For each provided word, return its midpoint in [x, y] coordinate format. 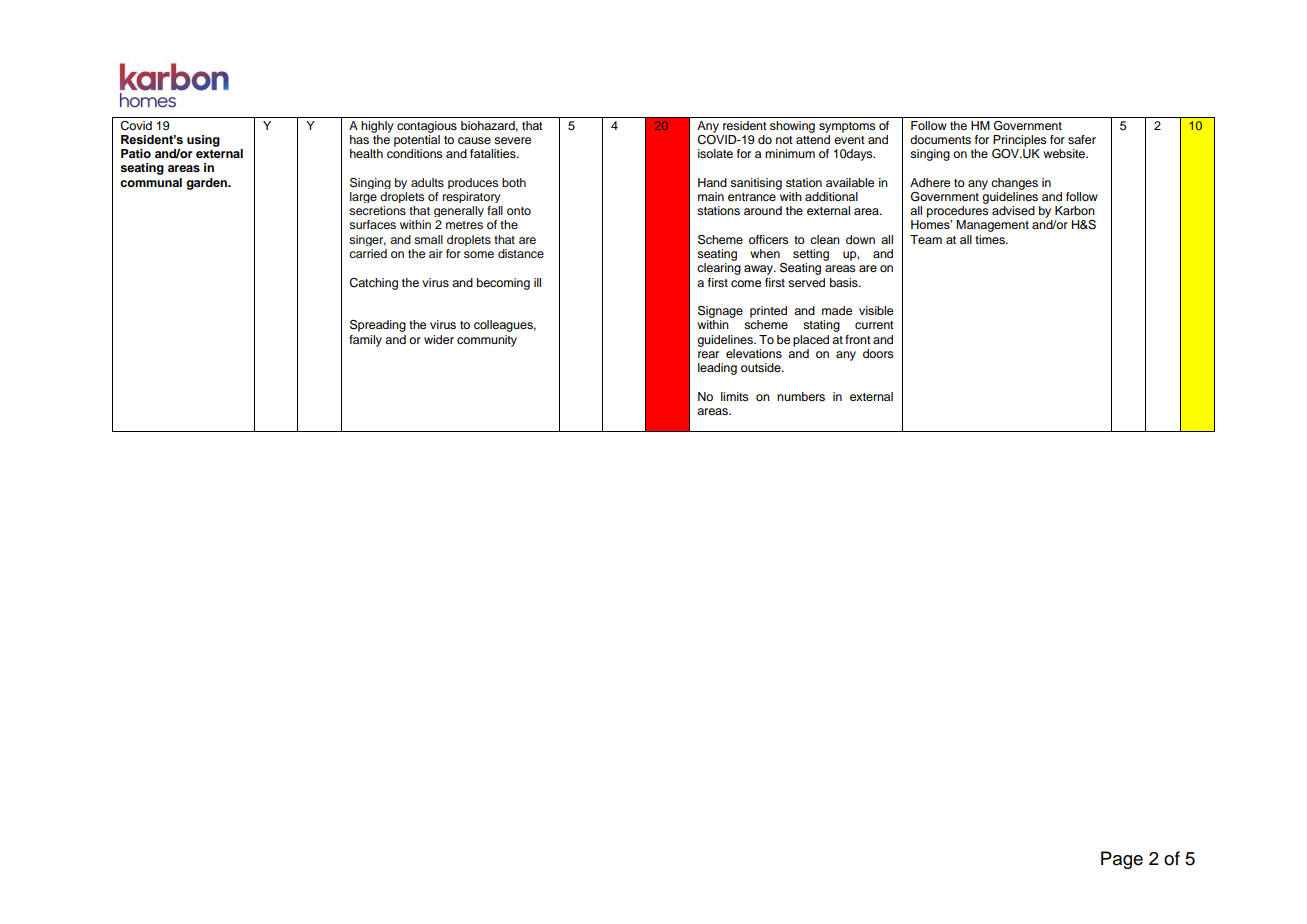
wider [439, 339]
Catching [373, 284]
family [365, 341]
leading [717, 369]
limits [735, 396]
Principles [1020, 141]
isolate [715, 153]
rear [708, 354]
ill [537, 282]
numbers [801, 396]
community [487, 341]
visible [876, 310]
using [203, 141]
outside [762, 367]
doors [878, 353]
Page [1122, 860]
